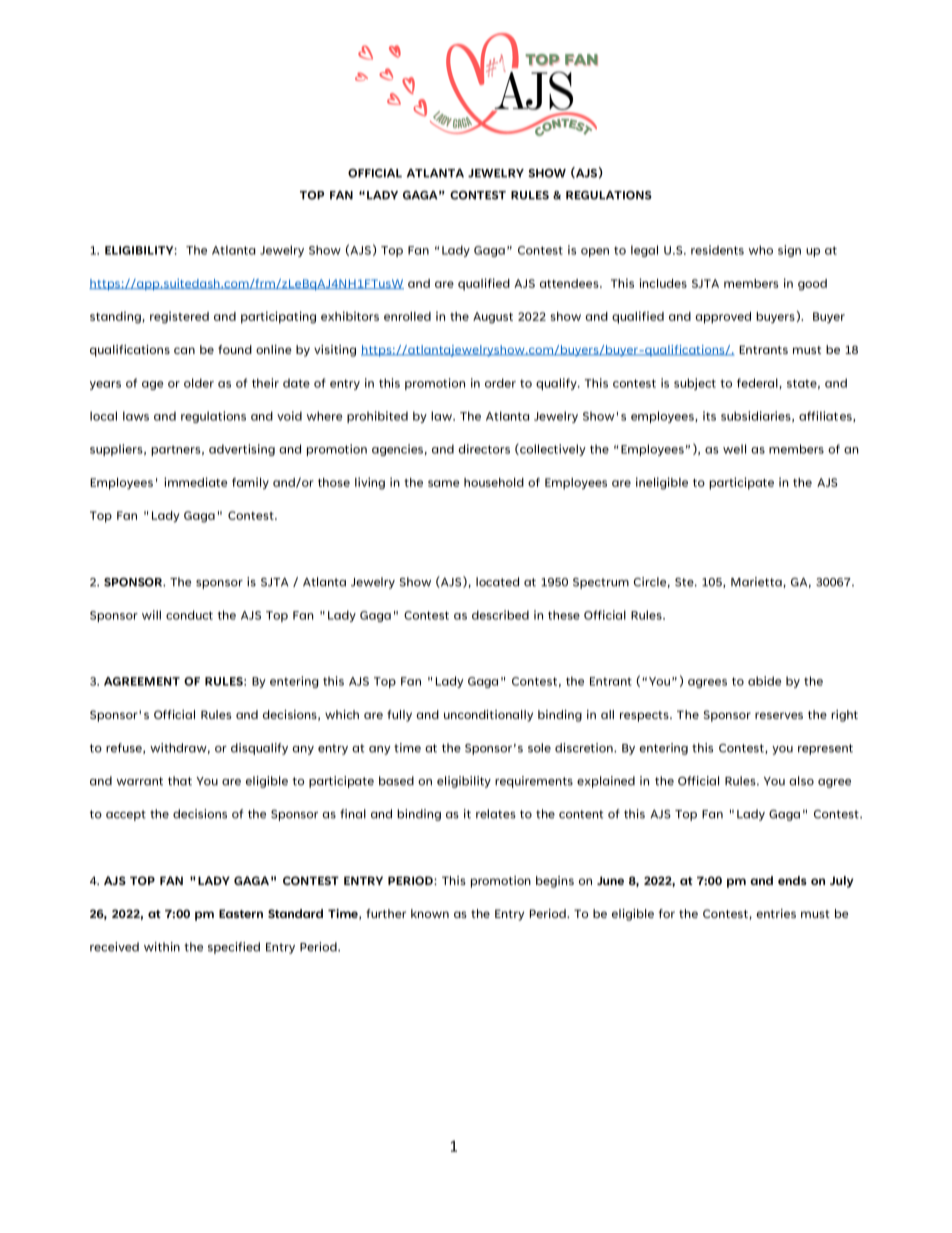 This page has height=1233, width=952. What do you see at coordinates (757, 582) in the page?
I see `Marietta` at bounding box center [757, 582].
